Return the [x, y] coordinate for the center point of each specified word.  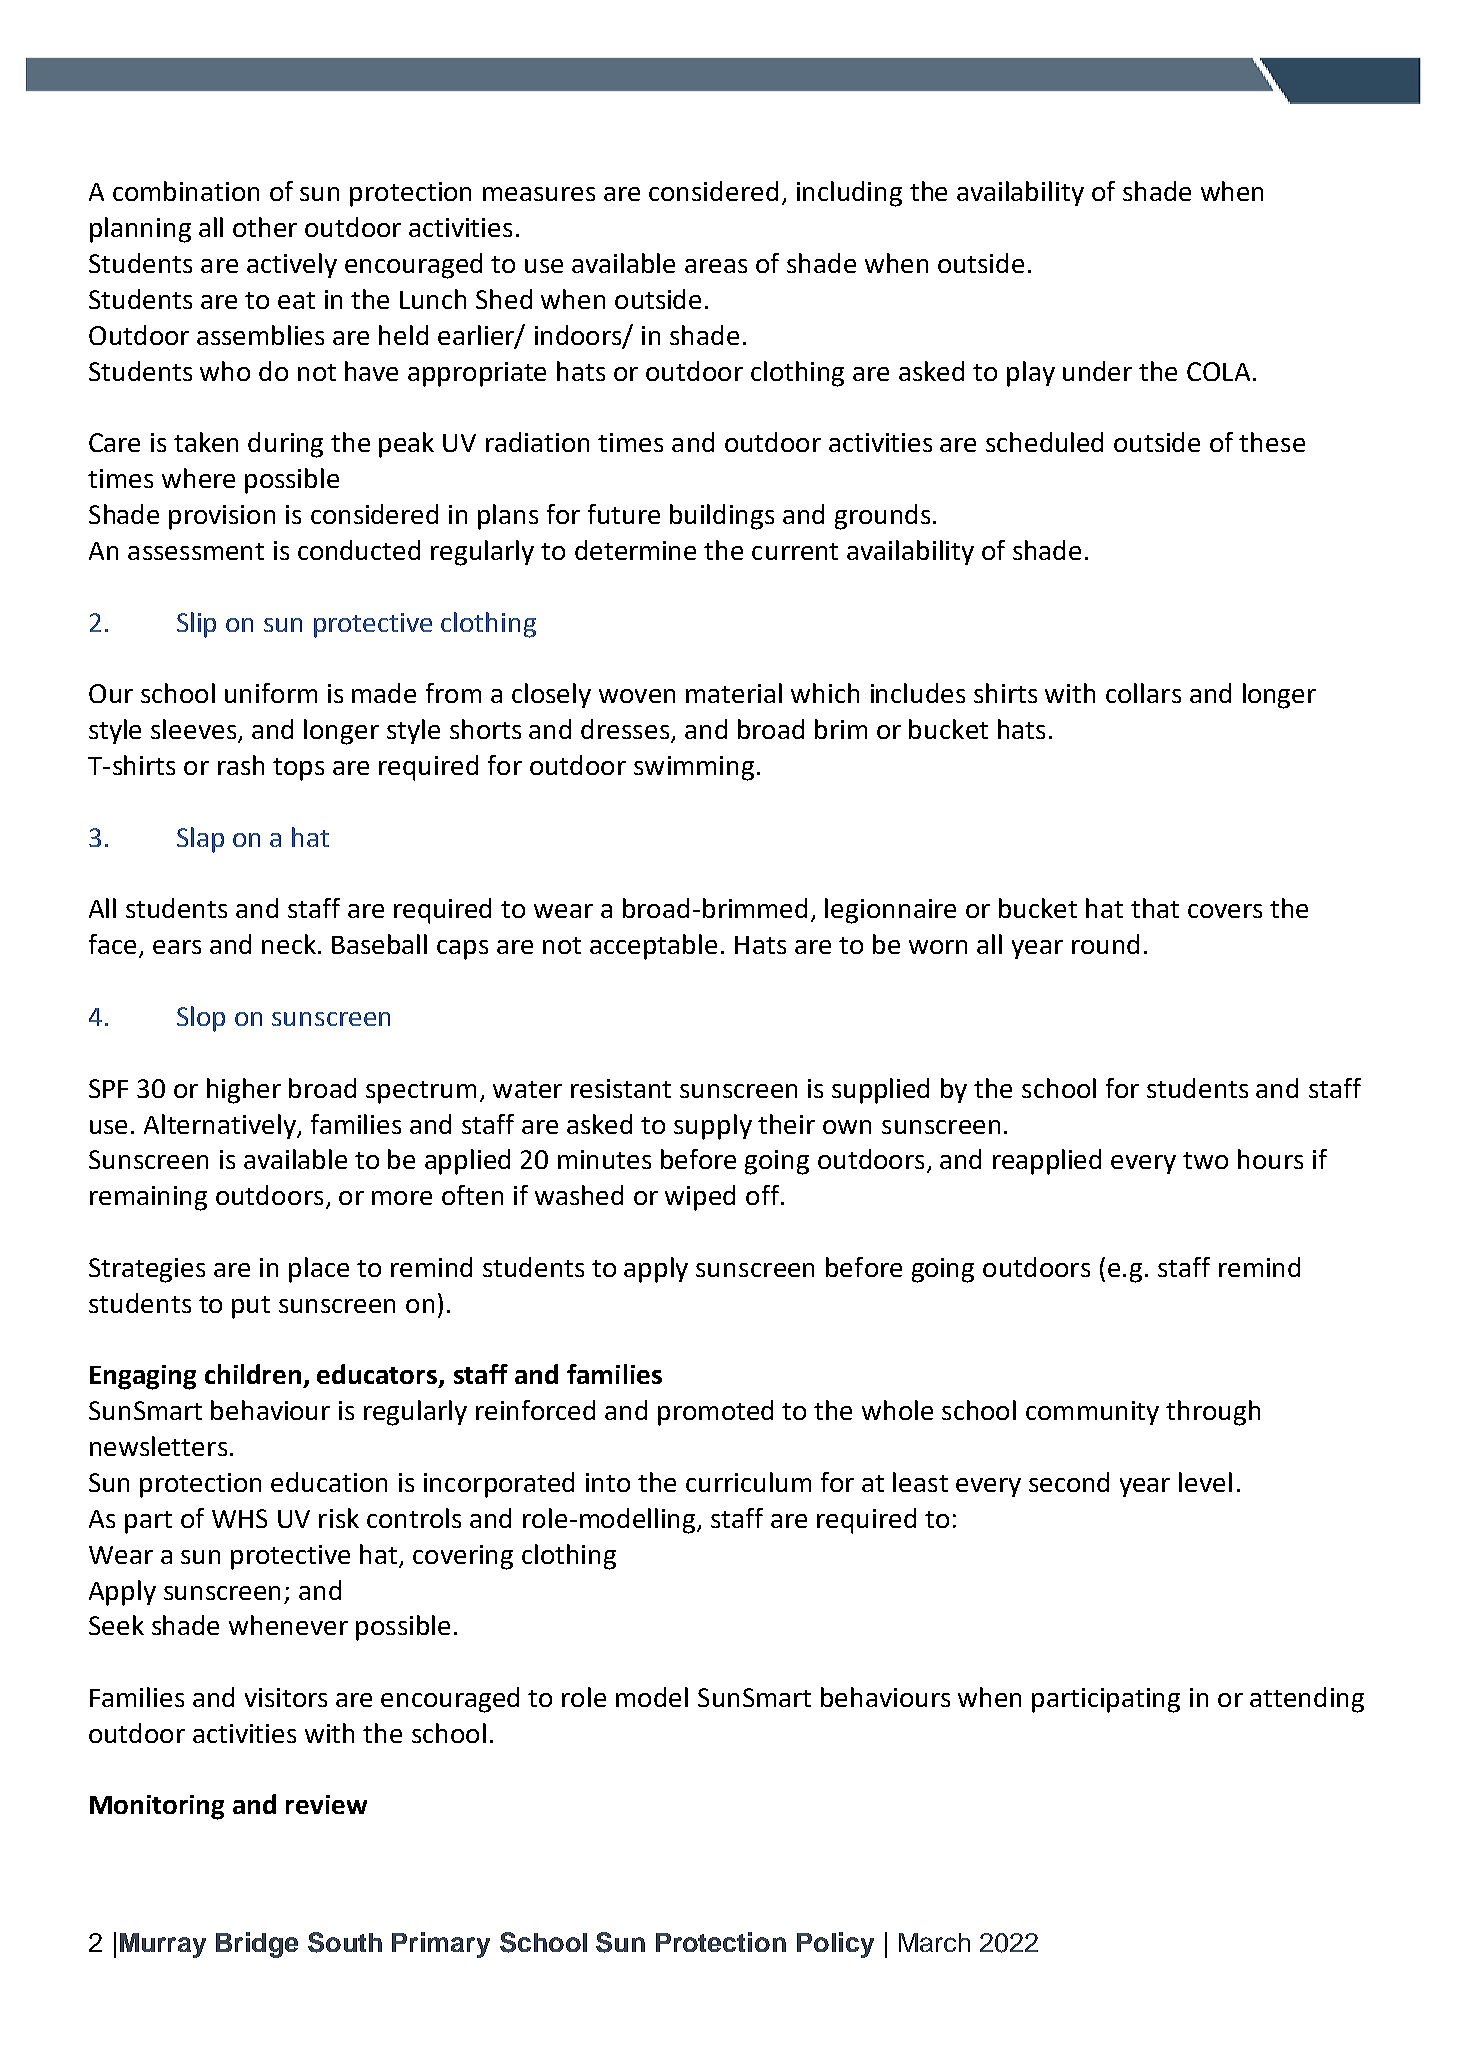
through [1213, 1413]
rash [241, 765]
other [265, 227]
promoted [715, 1413]
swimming [694, 768]
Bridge [257, 1945]
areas [716, 266]
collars [1143, 693]
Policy [835, 1945]
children [253, 1374]
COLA [1218, 371]
